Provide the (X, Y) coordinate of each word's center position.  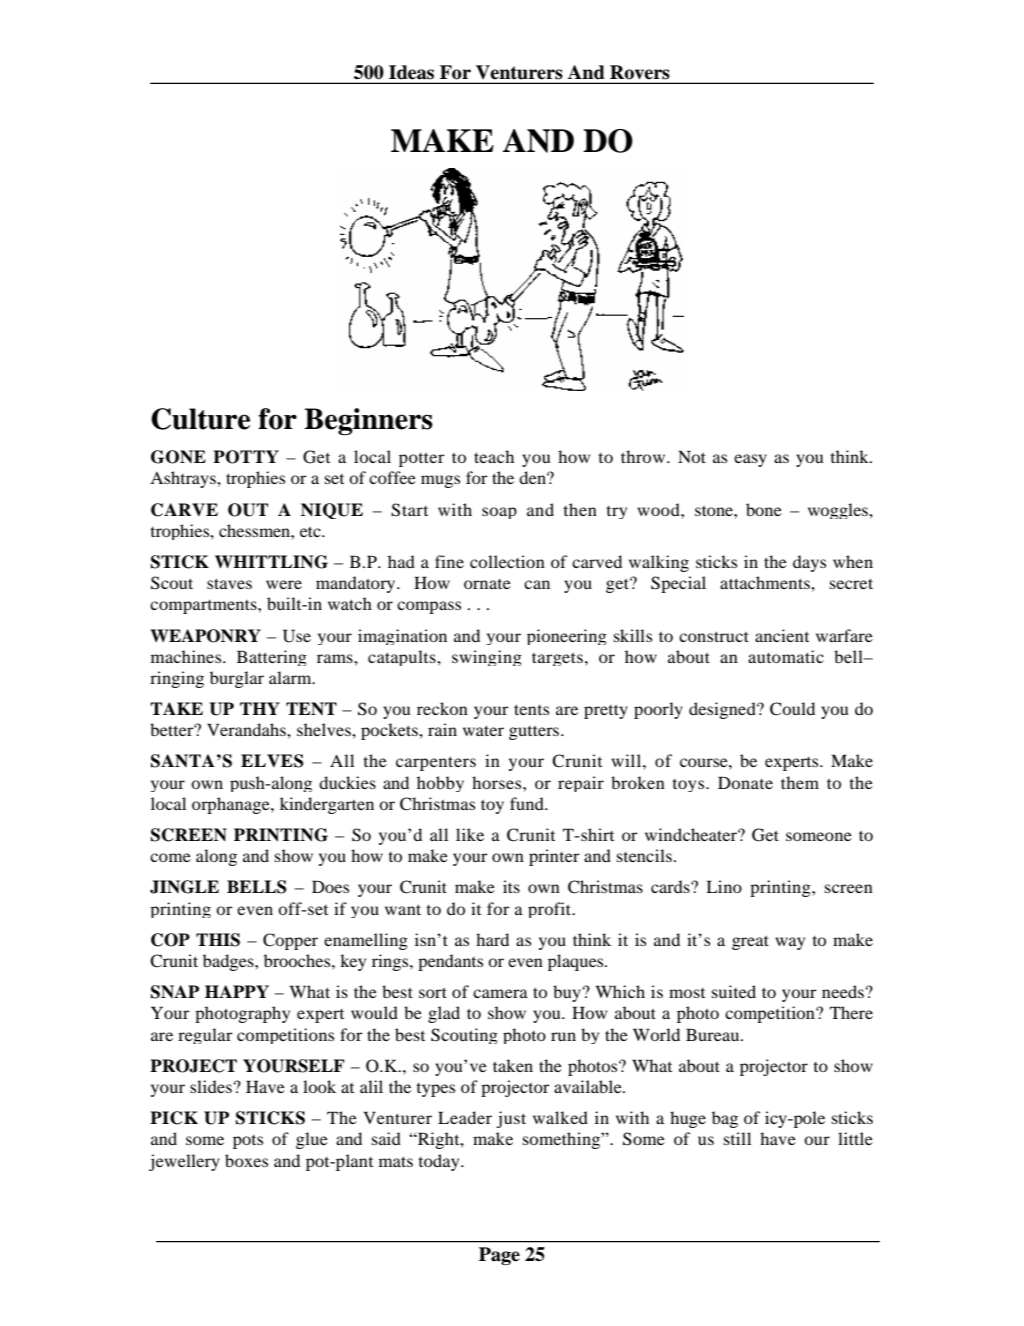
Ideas (411, 72)
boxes (246, 1160)
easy (750, 460)
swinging (487, 658)
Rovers (639, 72)
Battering (272, 658)
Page (499, 1256)
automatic (786, 656)
